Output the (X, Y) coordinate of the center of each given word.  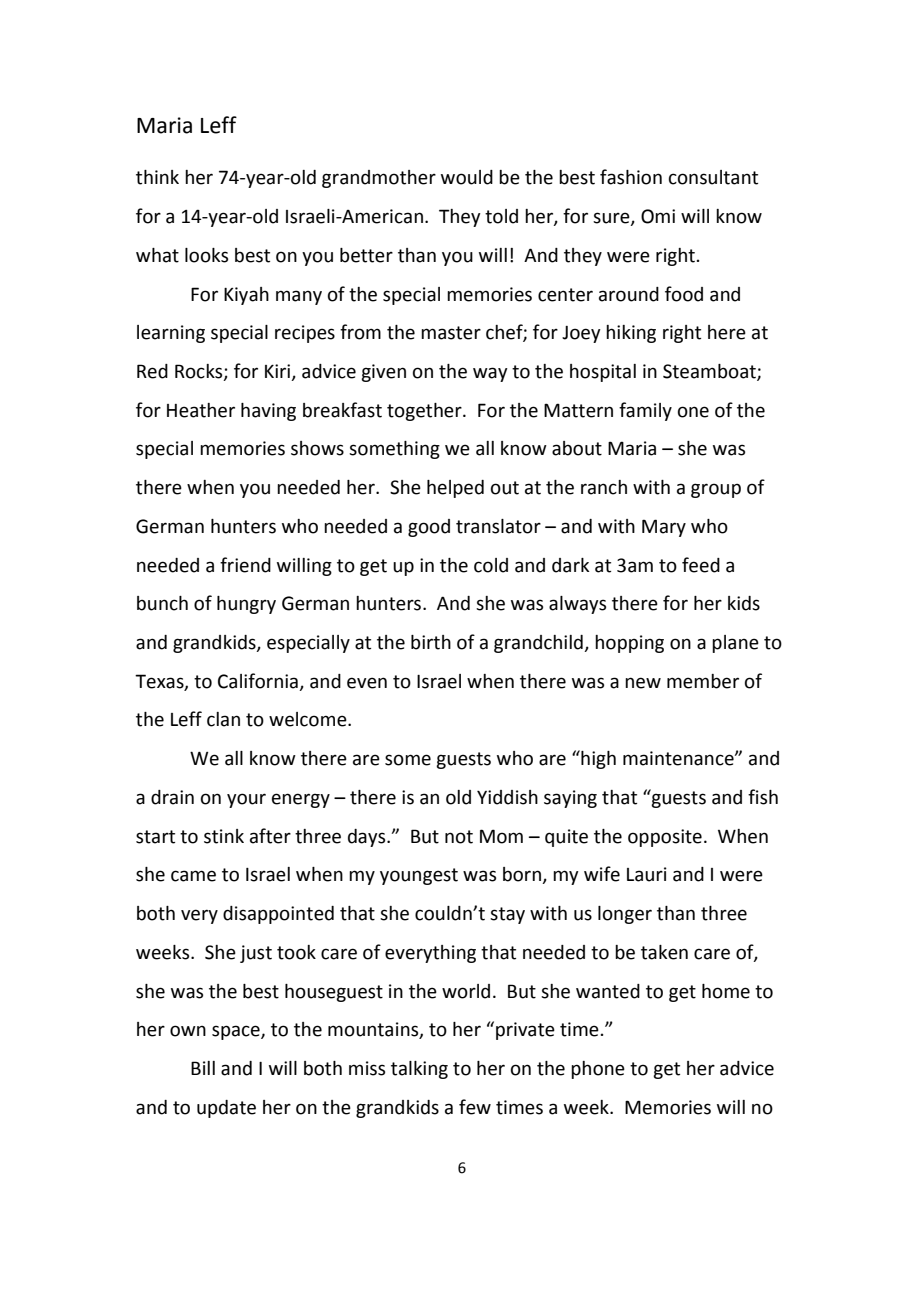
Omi (658, 216)
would (467, 177)
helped (455, 489)
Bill (203, 1068)
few (475, 1107)
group (716, 490)
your (246, 800)
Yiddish (507, 797)
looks (206, 255)
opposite (665, 838)
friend (245, 565)
